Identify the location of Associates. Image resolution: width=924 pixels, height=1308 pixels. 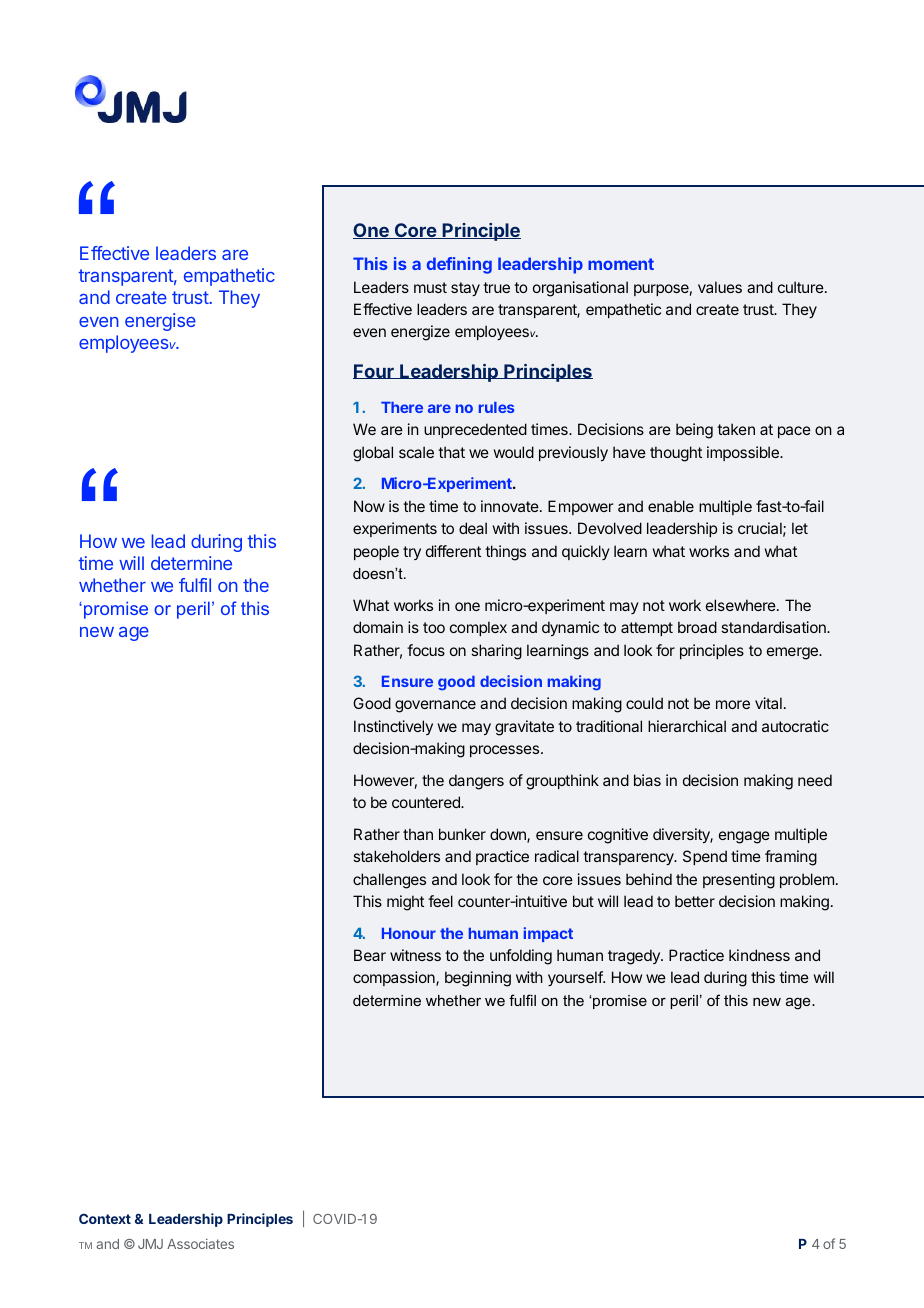
(200, 1243).
